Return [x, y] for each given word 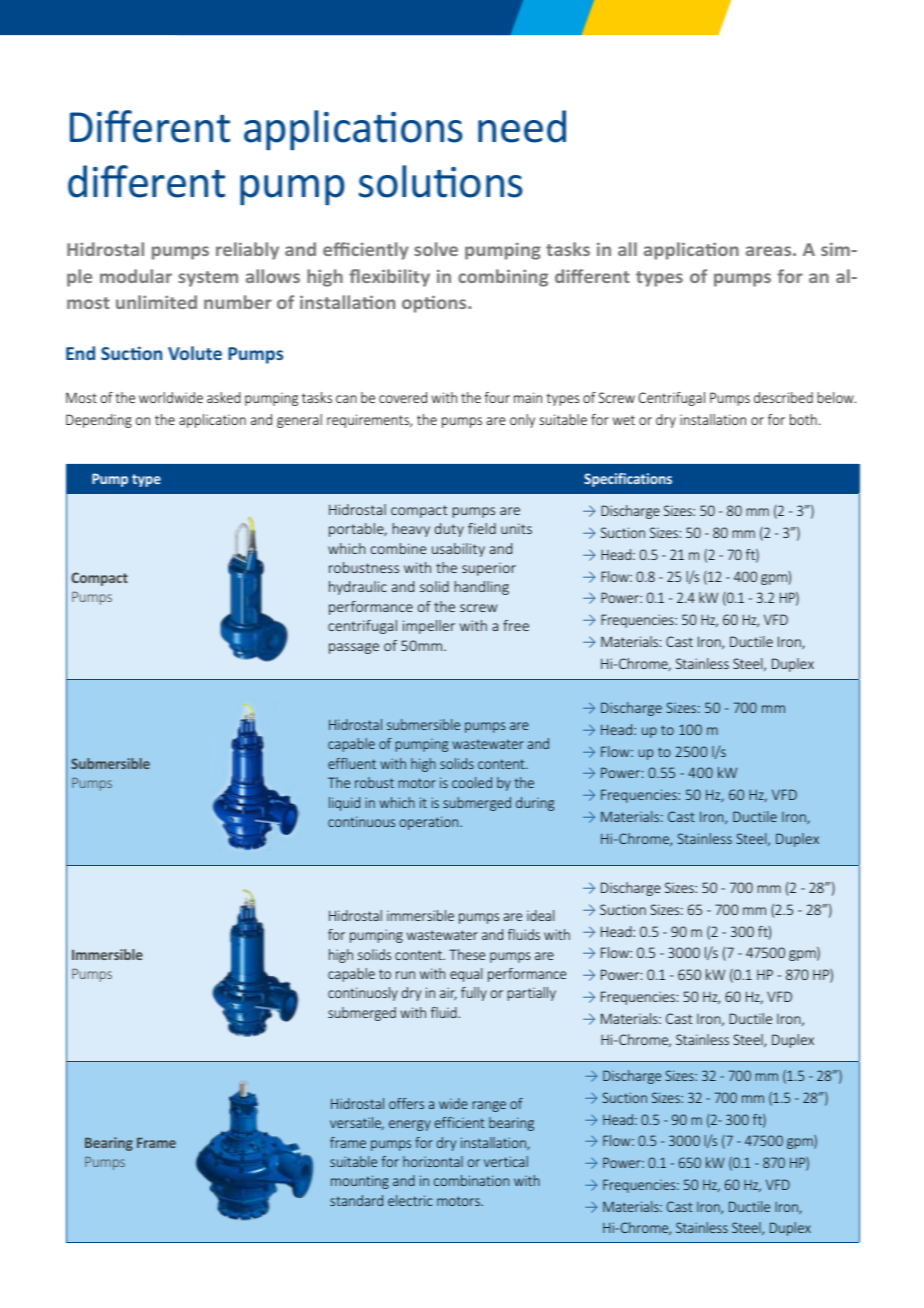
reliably [247, 251]
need [522, 126]
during [535, 804]
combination [471, 1180]
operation [430, 823]
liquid [344, 804]
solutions [441, 181]
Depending [99, 421]
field [482, 528]
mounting [360, 1182]
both [803, 419]
